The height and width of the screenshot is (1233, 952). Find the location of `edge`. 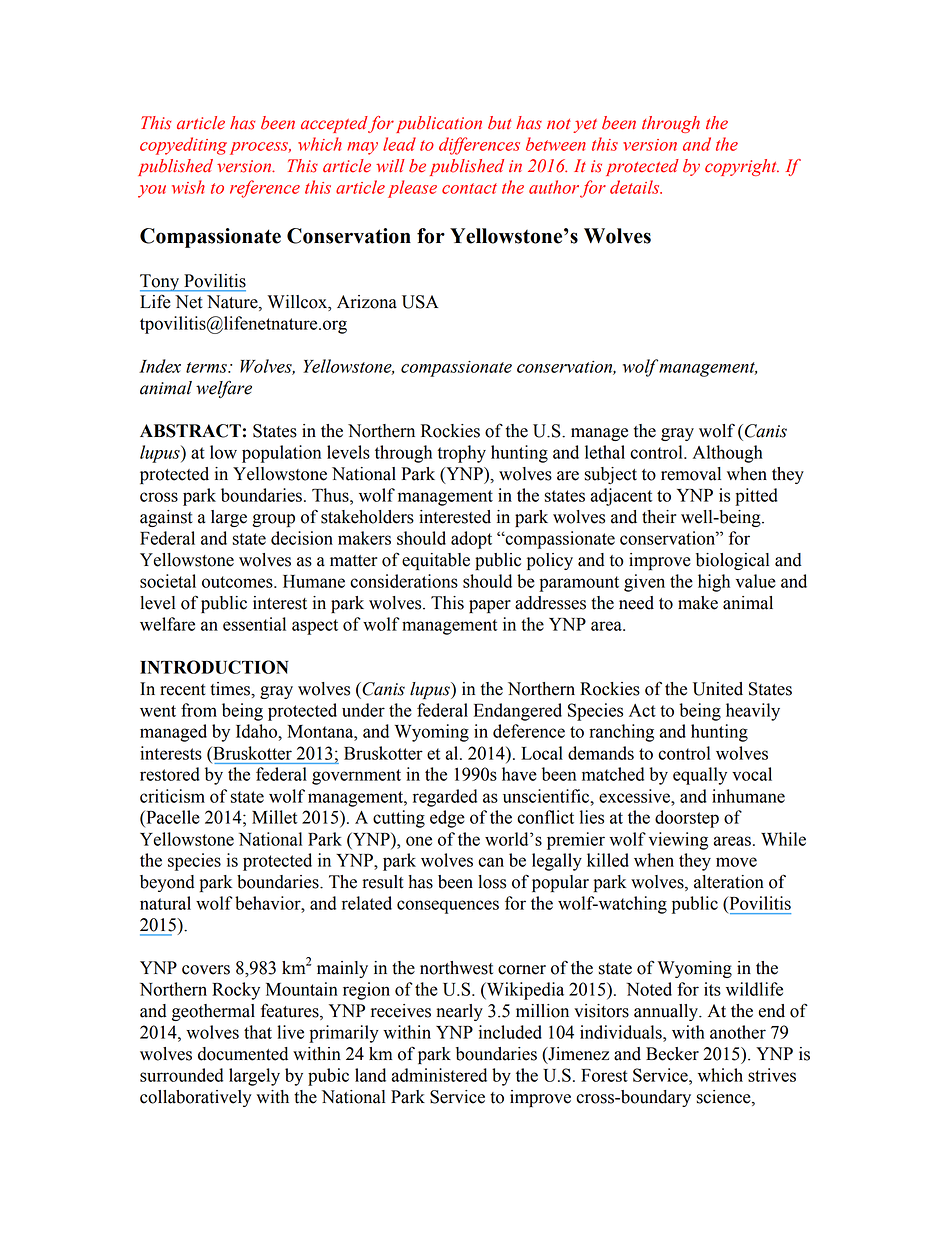

edge is located at coordinates (447, 819).
